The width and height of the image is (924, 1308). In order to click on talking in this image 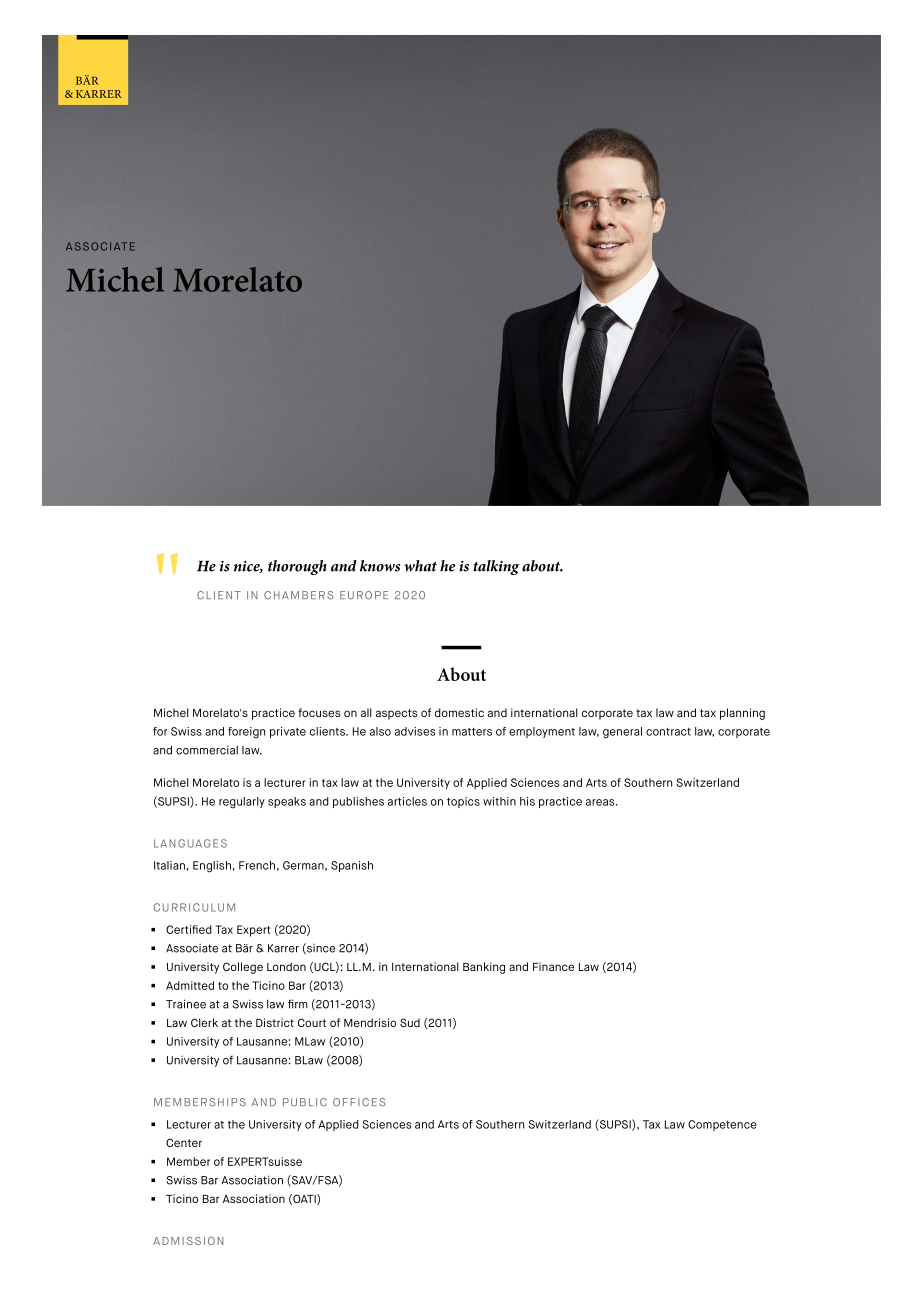, I will do `click(496, 567)`.
